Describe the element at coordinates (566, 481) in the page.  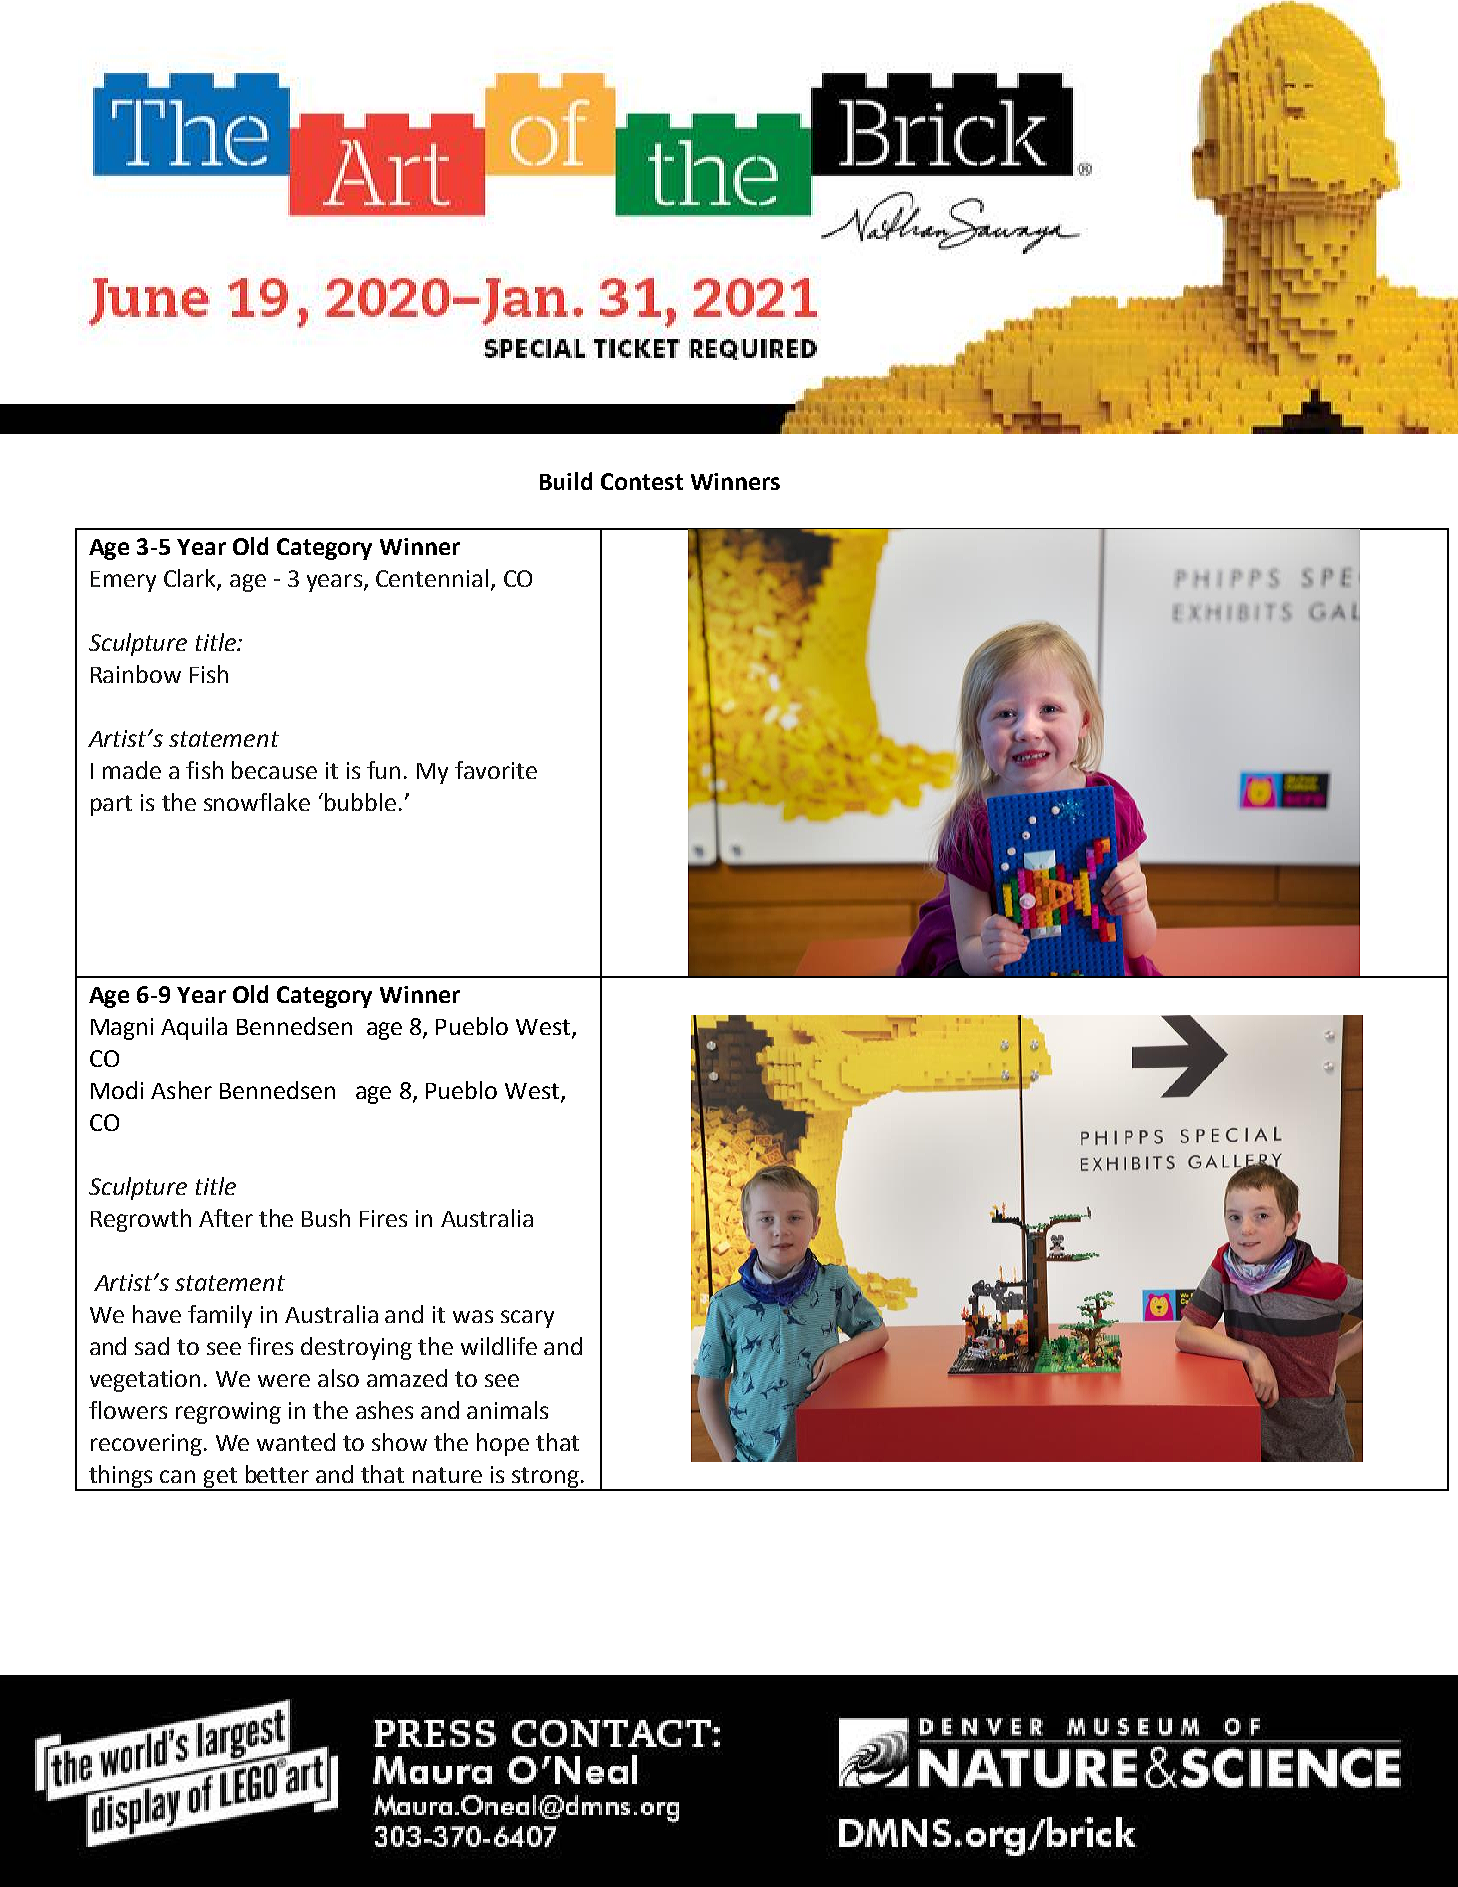
I see `Build` at that location.
